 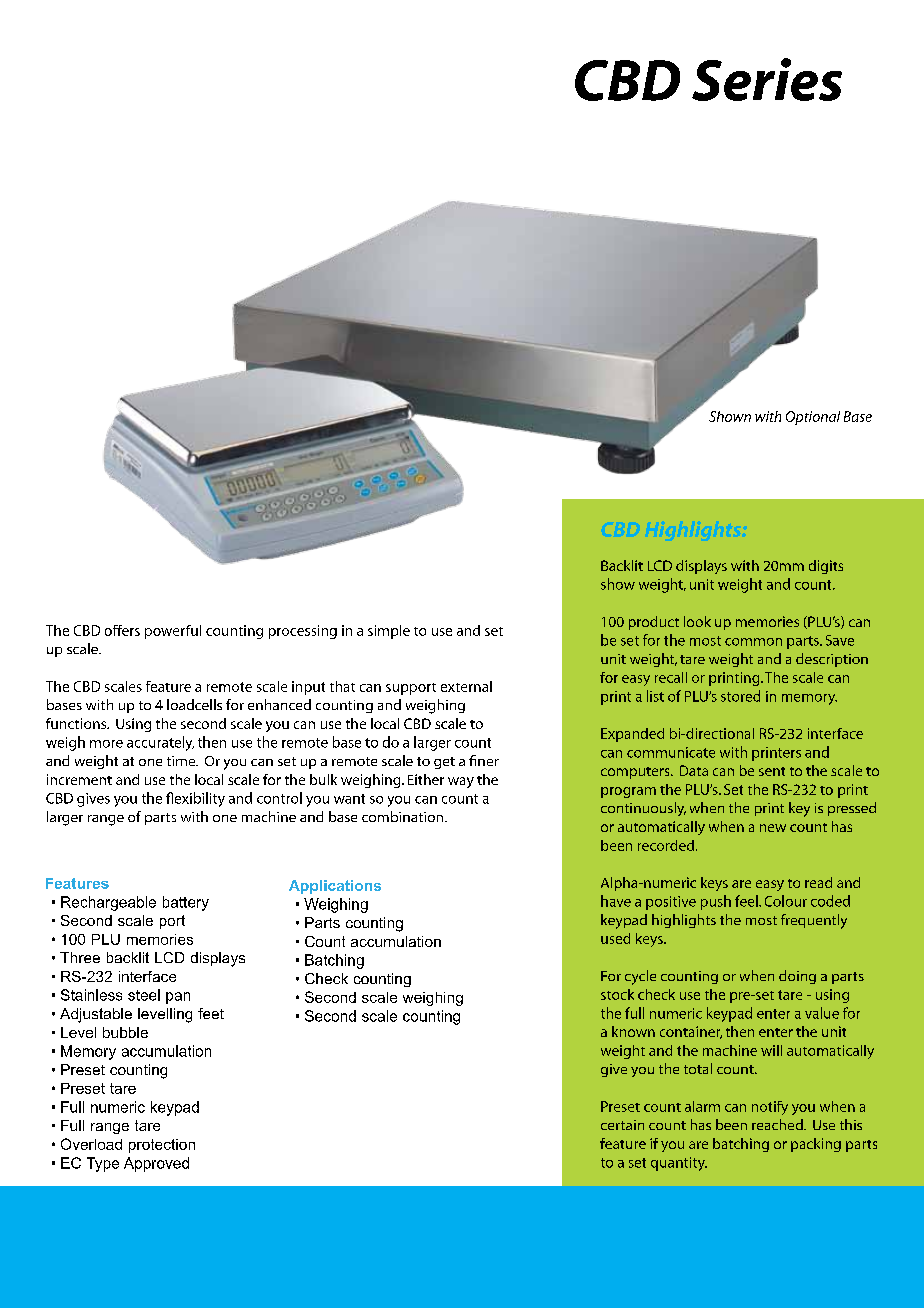 What do you see at coordinates (122, 630) in the screenshot?
I see `offers` at bounding box center [122, 630].
